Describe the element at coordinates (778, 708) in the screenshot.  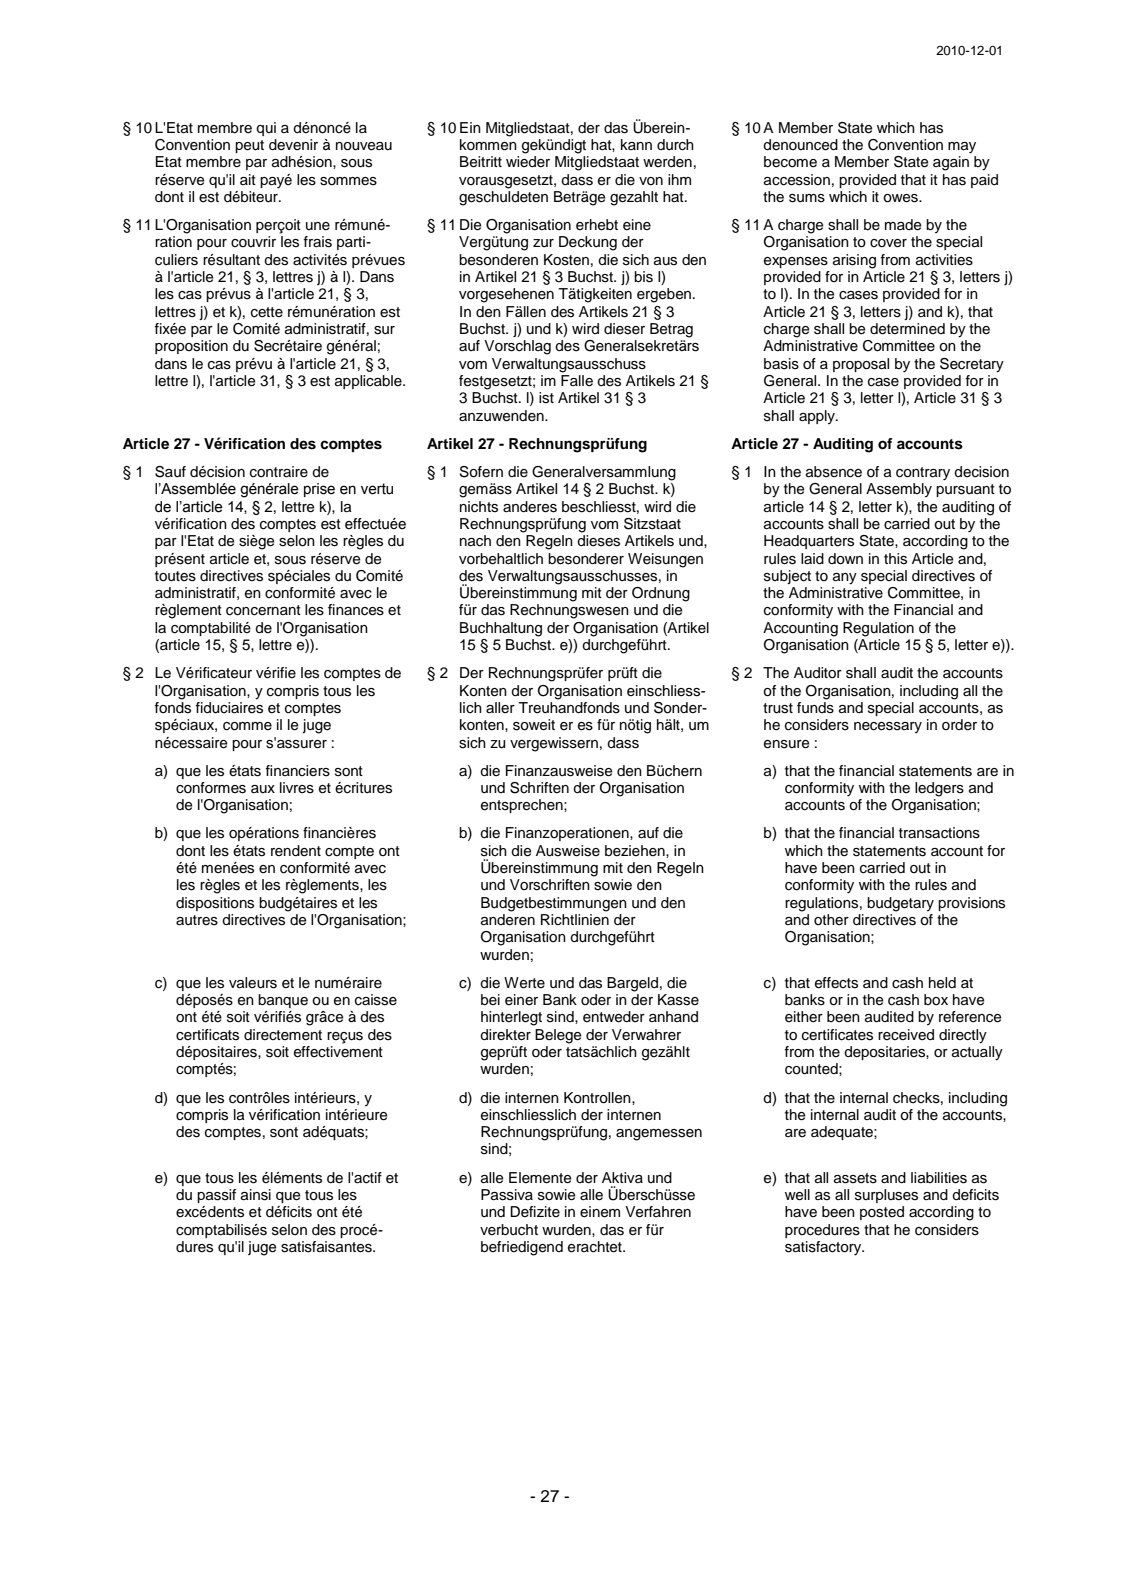
I see `trust` at that location.
